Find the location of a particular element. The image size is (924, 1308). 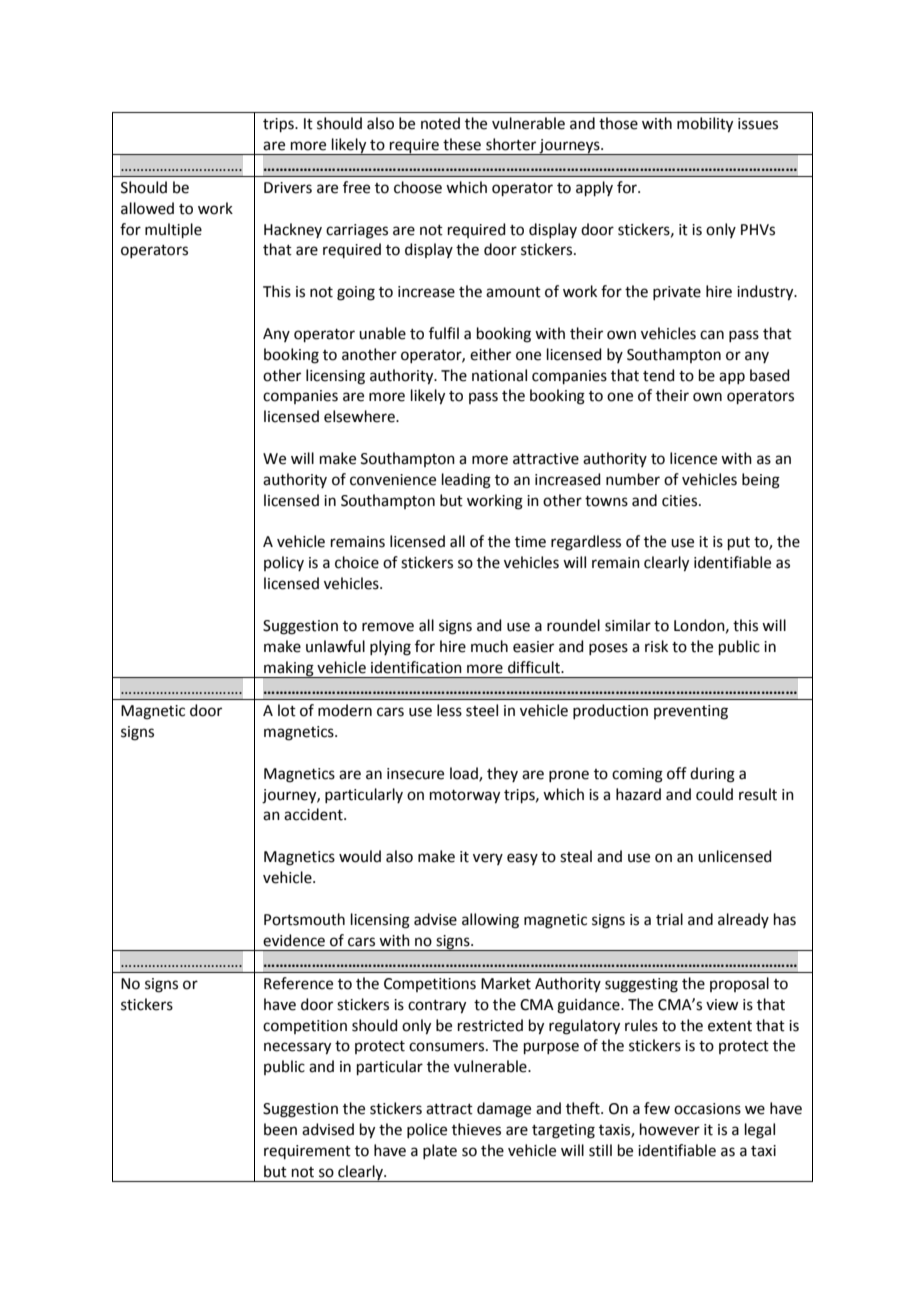

motorway is located at coordinates (465, 797).
